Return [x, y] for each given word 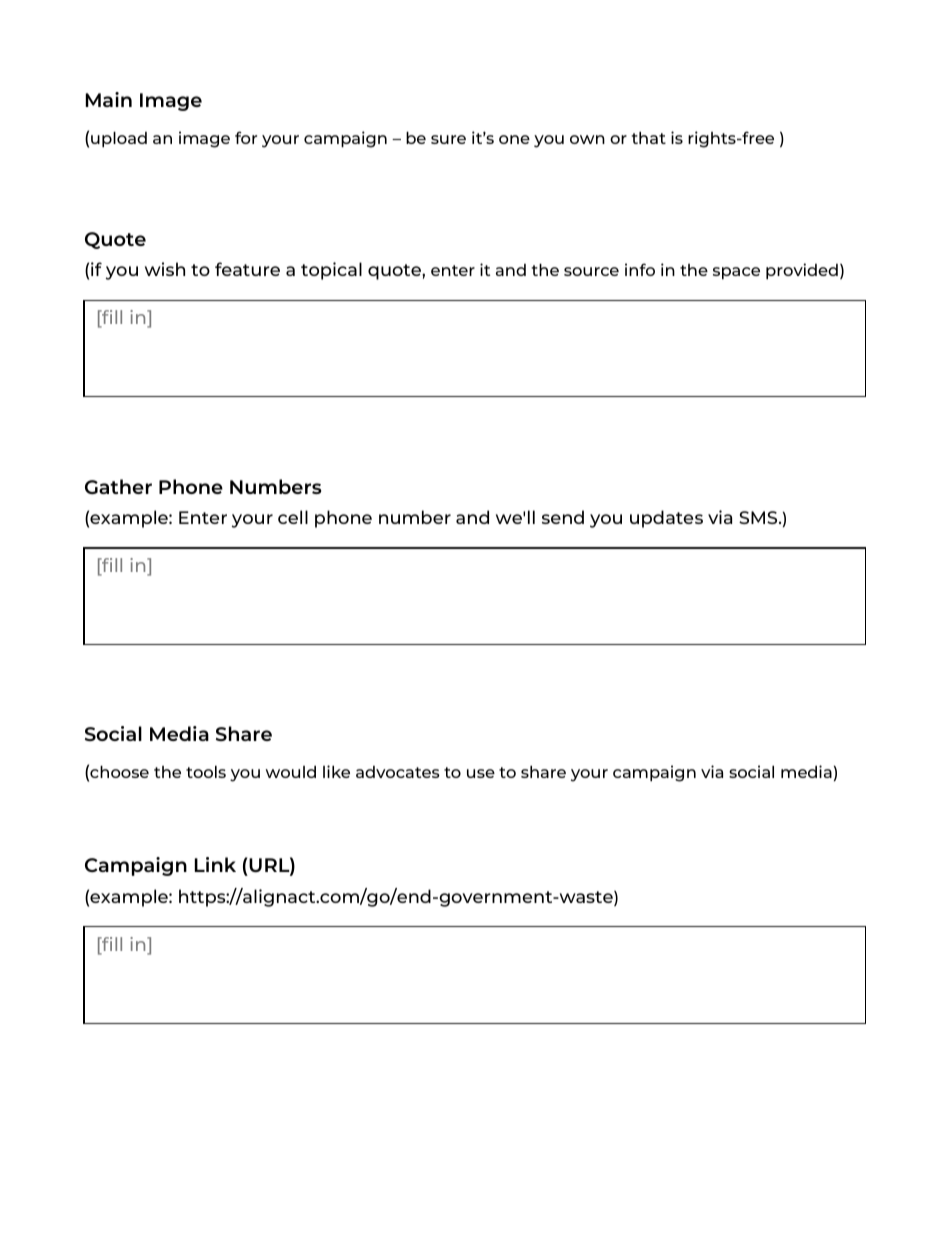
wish [165, 269]
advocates [398, 772]
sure [448, 139]
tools [206, 771]
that [649, 137]
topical [331, 271]
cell [293, 517]
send [563, 517]
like [336, 771]
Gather [118, 486]
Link [215, 864]
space [736, 273]
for [246, 137]
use [481, 773]
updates [666, 519]
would [290, 771]
